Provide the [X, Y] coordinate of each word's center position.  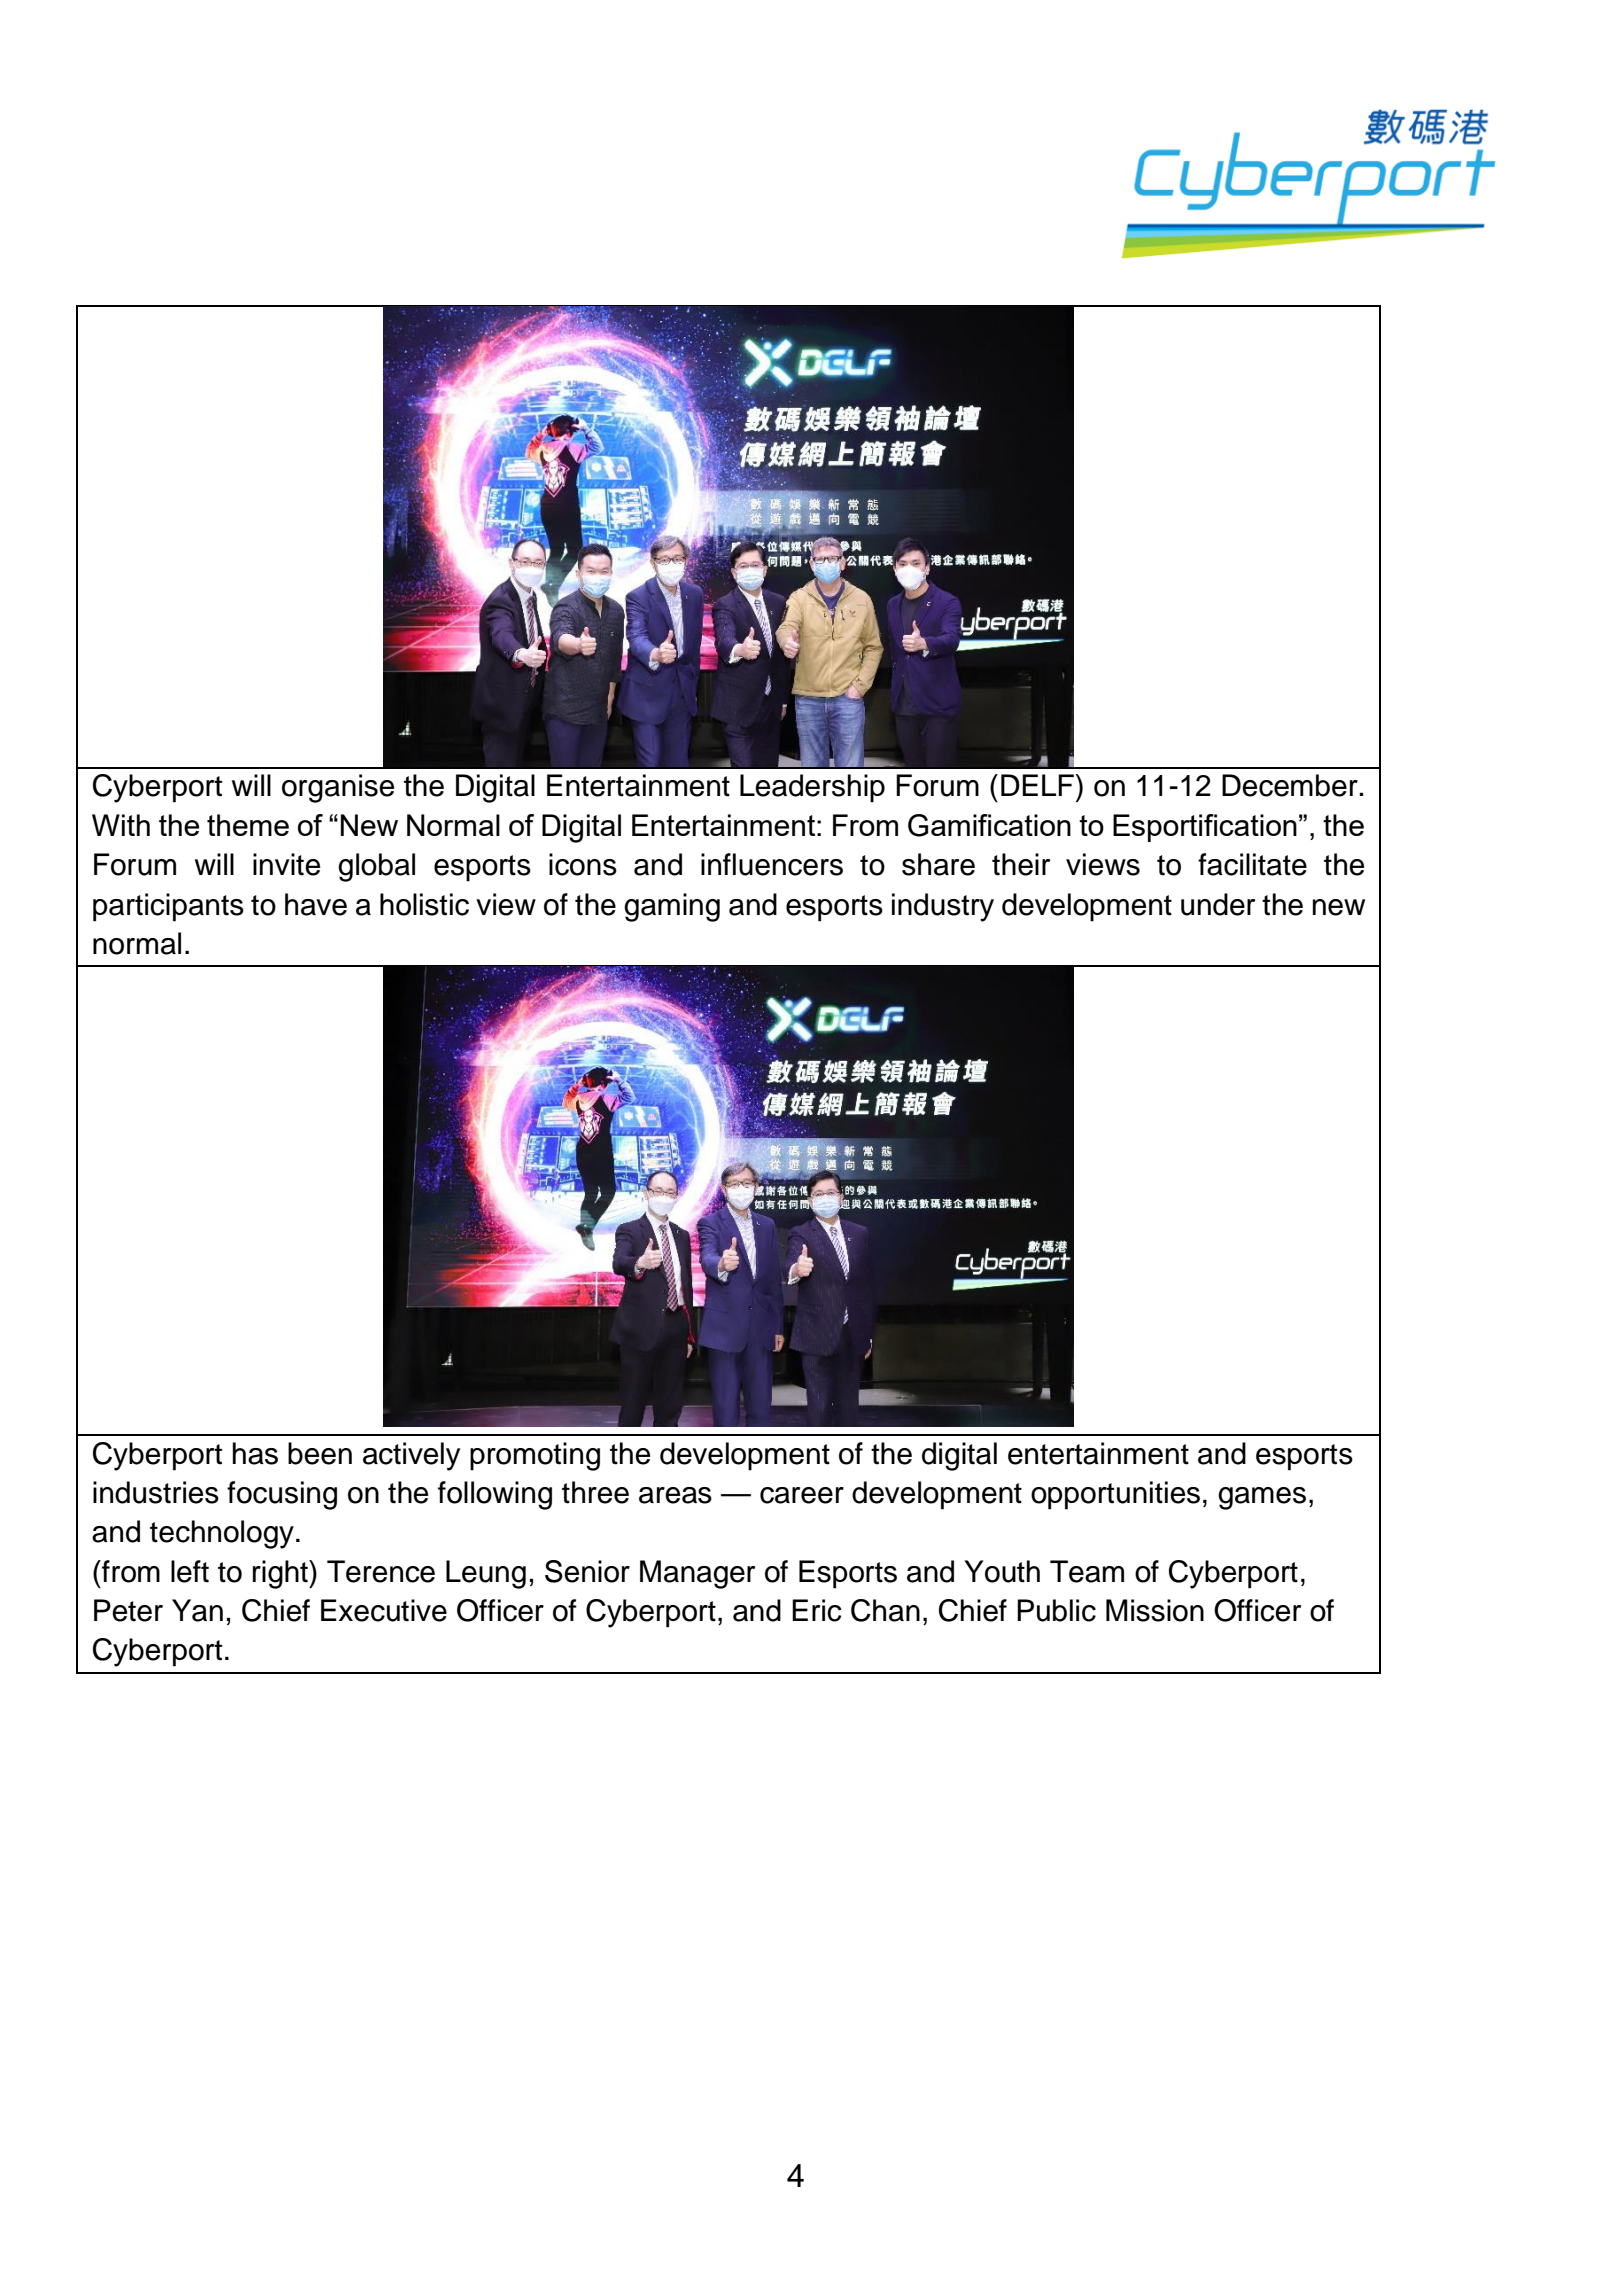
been [320, 1453]
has [255, 1453]
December [1291, 785]
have [316, 904]
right [281, 1574]
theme [248, 825]
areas [675, 1495]
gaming [672, 907]
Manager [697, 1574]
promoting [535, 1456]
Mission [1155, 1610]
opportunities [1115, 1495]
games [1262, 1498]
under [1218, 904]
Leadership [812, 788]
